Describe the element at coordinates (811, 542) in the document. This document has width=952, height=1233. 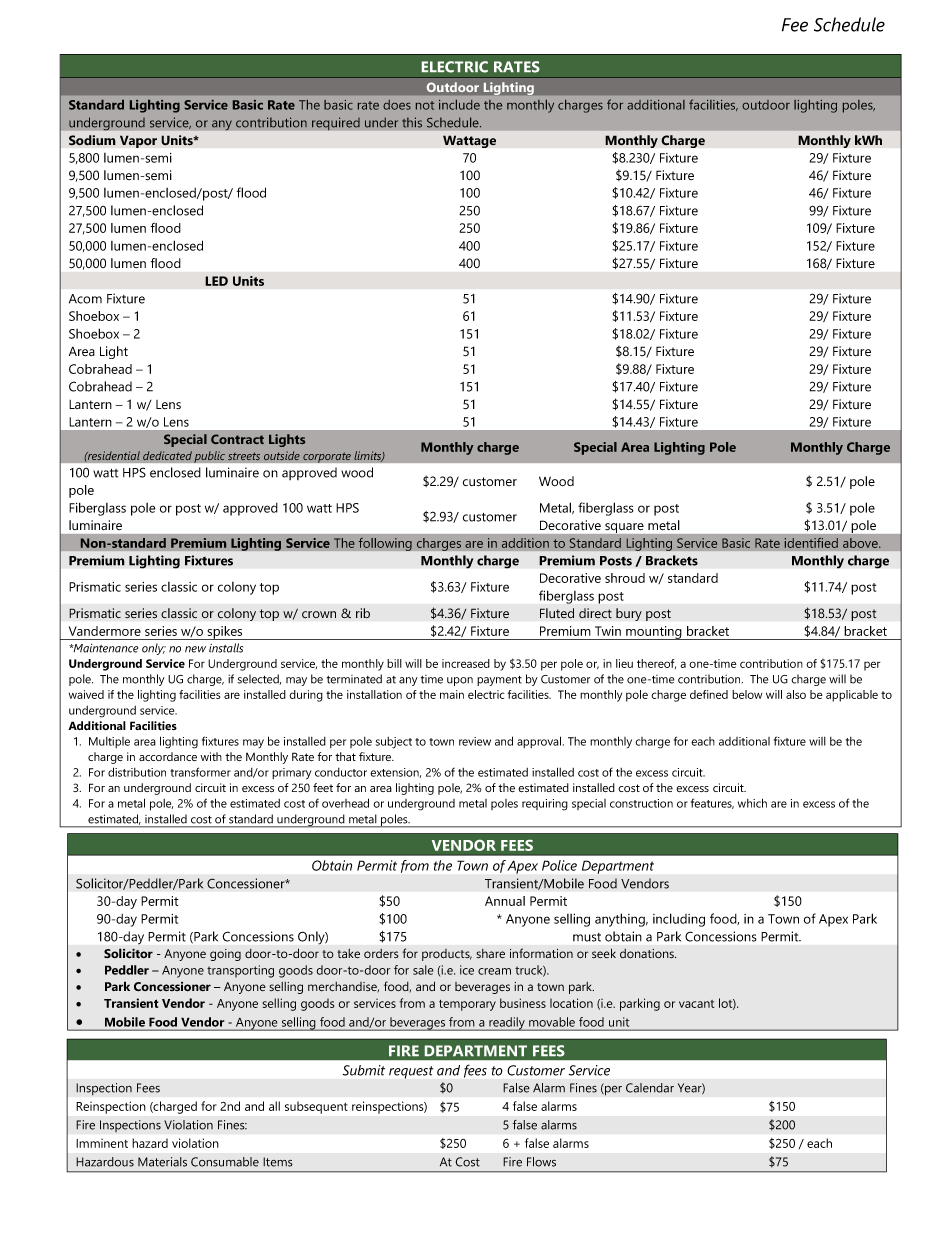
I see `identified` at that location.
